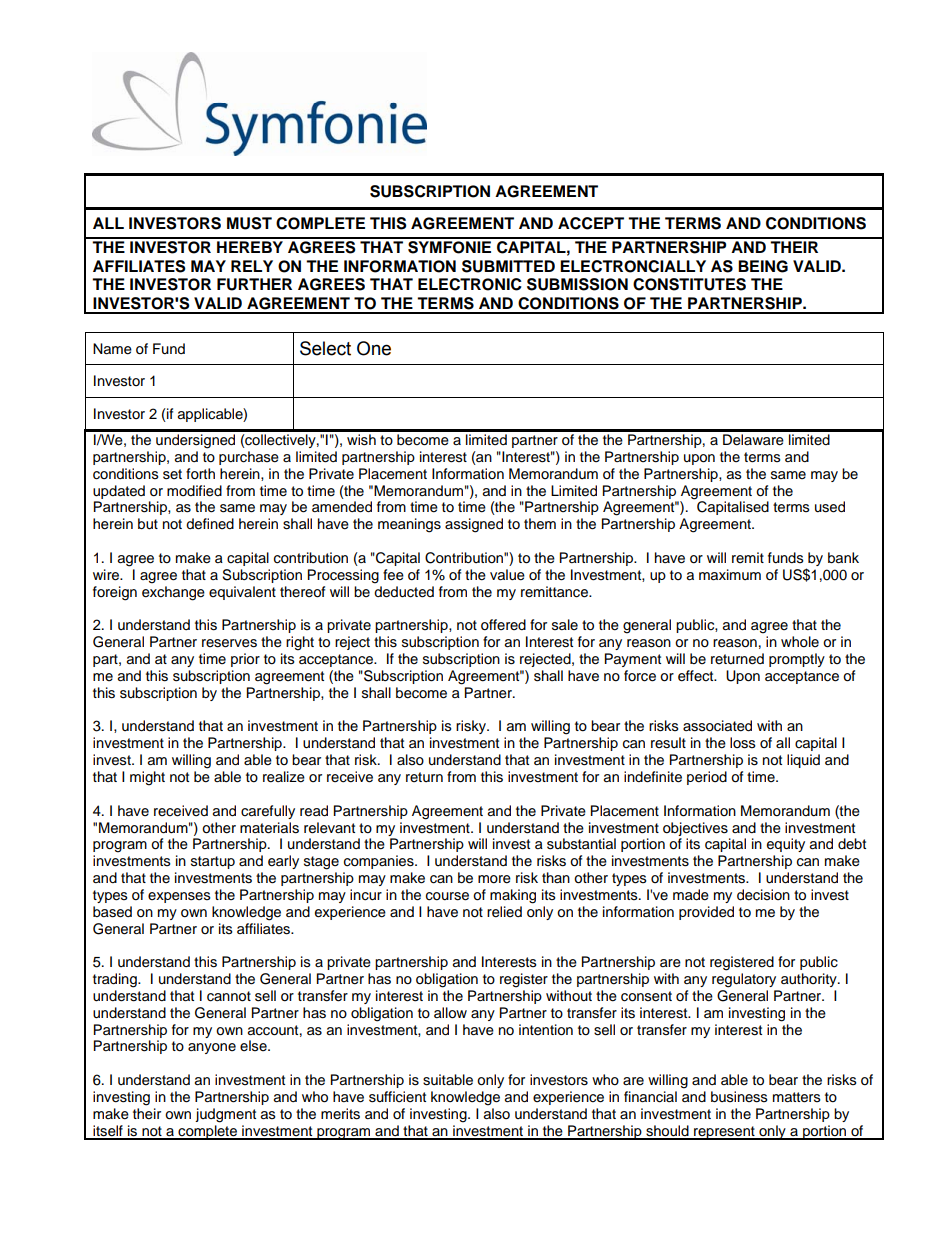 This image has height=1233, width=952. I want to click on judgment, so click(225, 1115).
